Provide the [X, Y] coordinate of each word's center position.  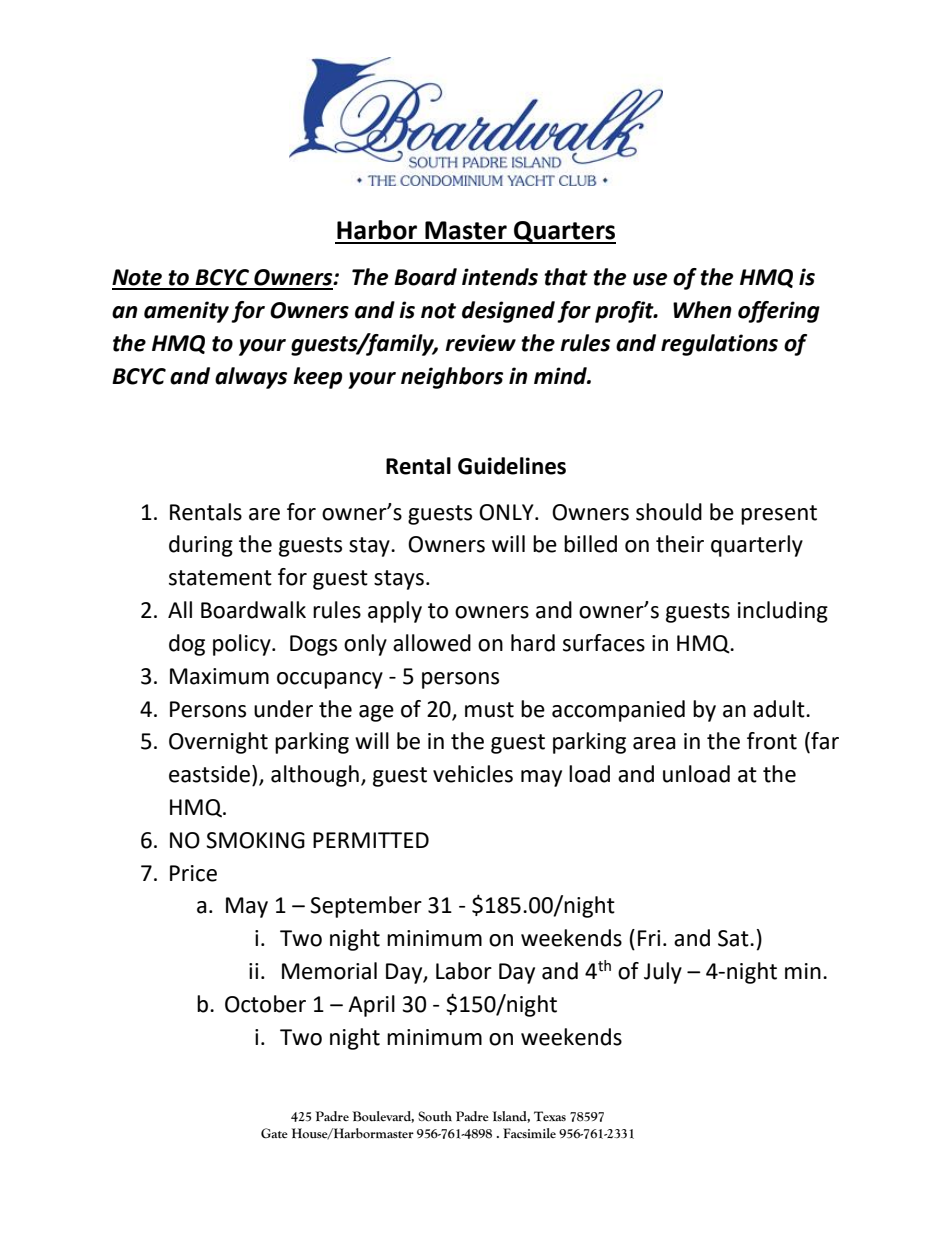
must [489, 710]
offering [779, 312]
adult [780, 709]
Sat [734, 938]
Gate [274, 1133]
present [779, 515]
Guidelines [512, 466]
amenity [186, 312]
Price [193, 873]
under [283, 709]
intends [500, 277]
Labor [464, 971]
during [201, 546]
